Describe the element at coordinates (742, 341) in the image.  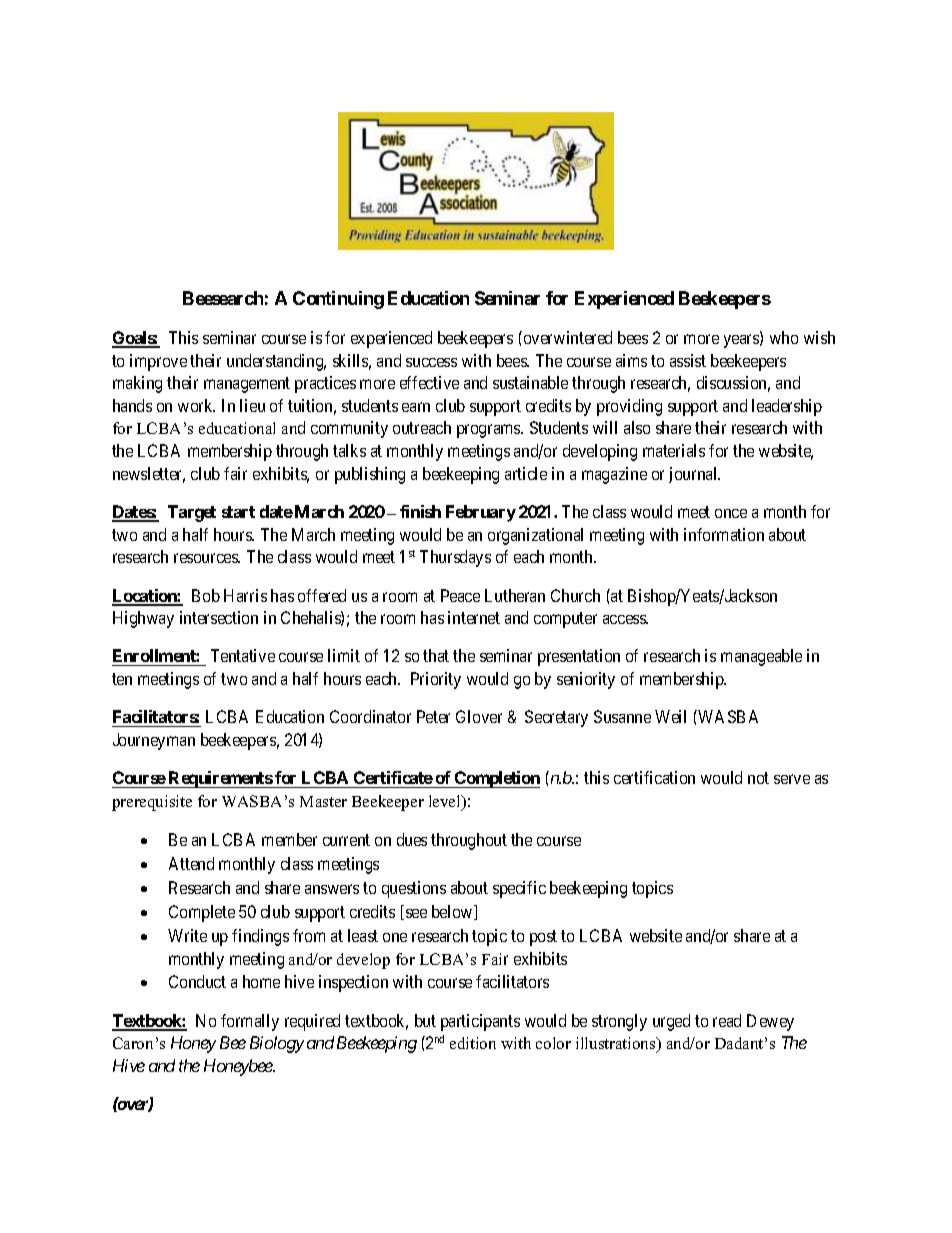
I see `years` at that location.
